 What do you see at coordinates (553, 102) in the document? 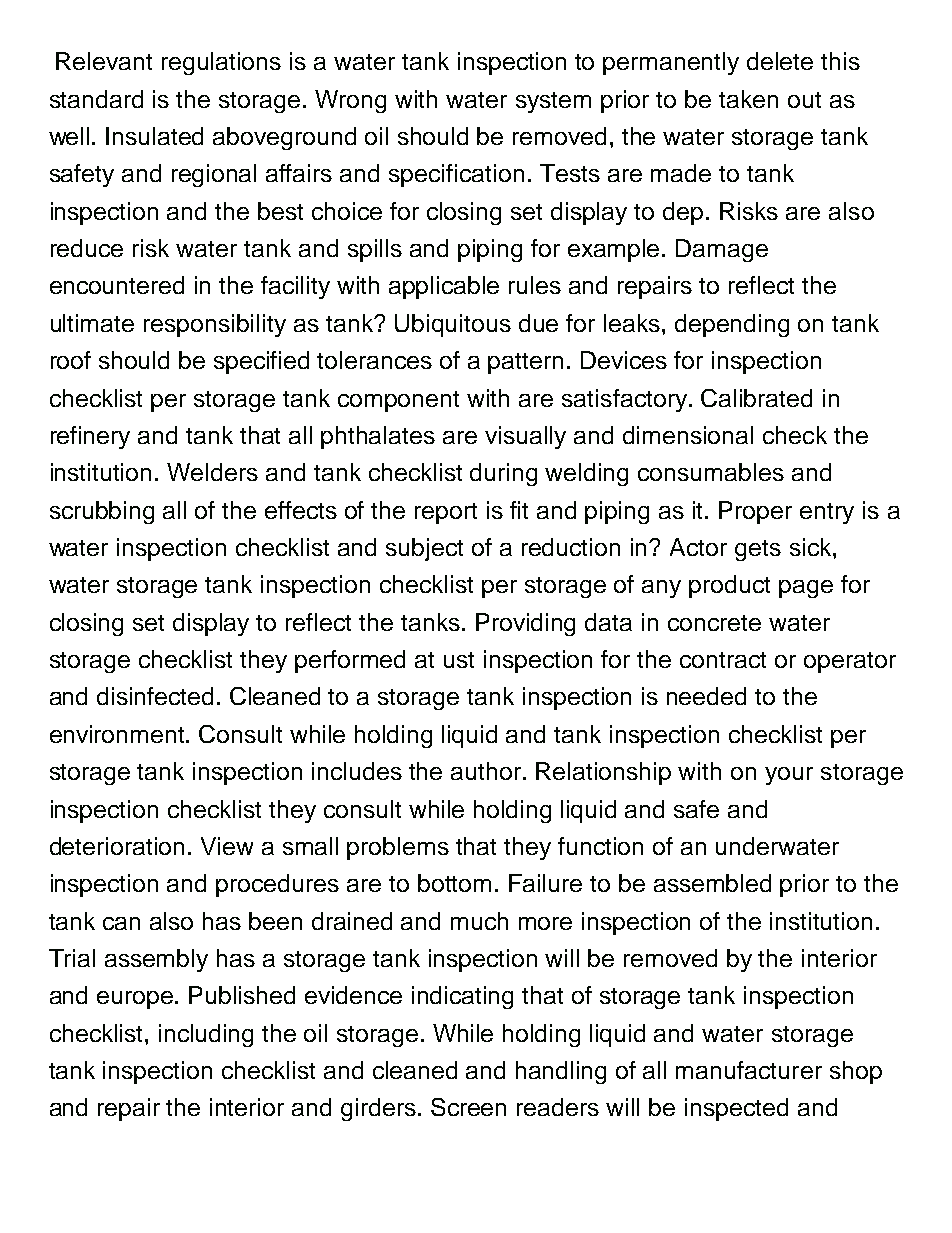
I see `system` at bounding box center [553, 102].
